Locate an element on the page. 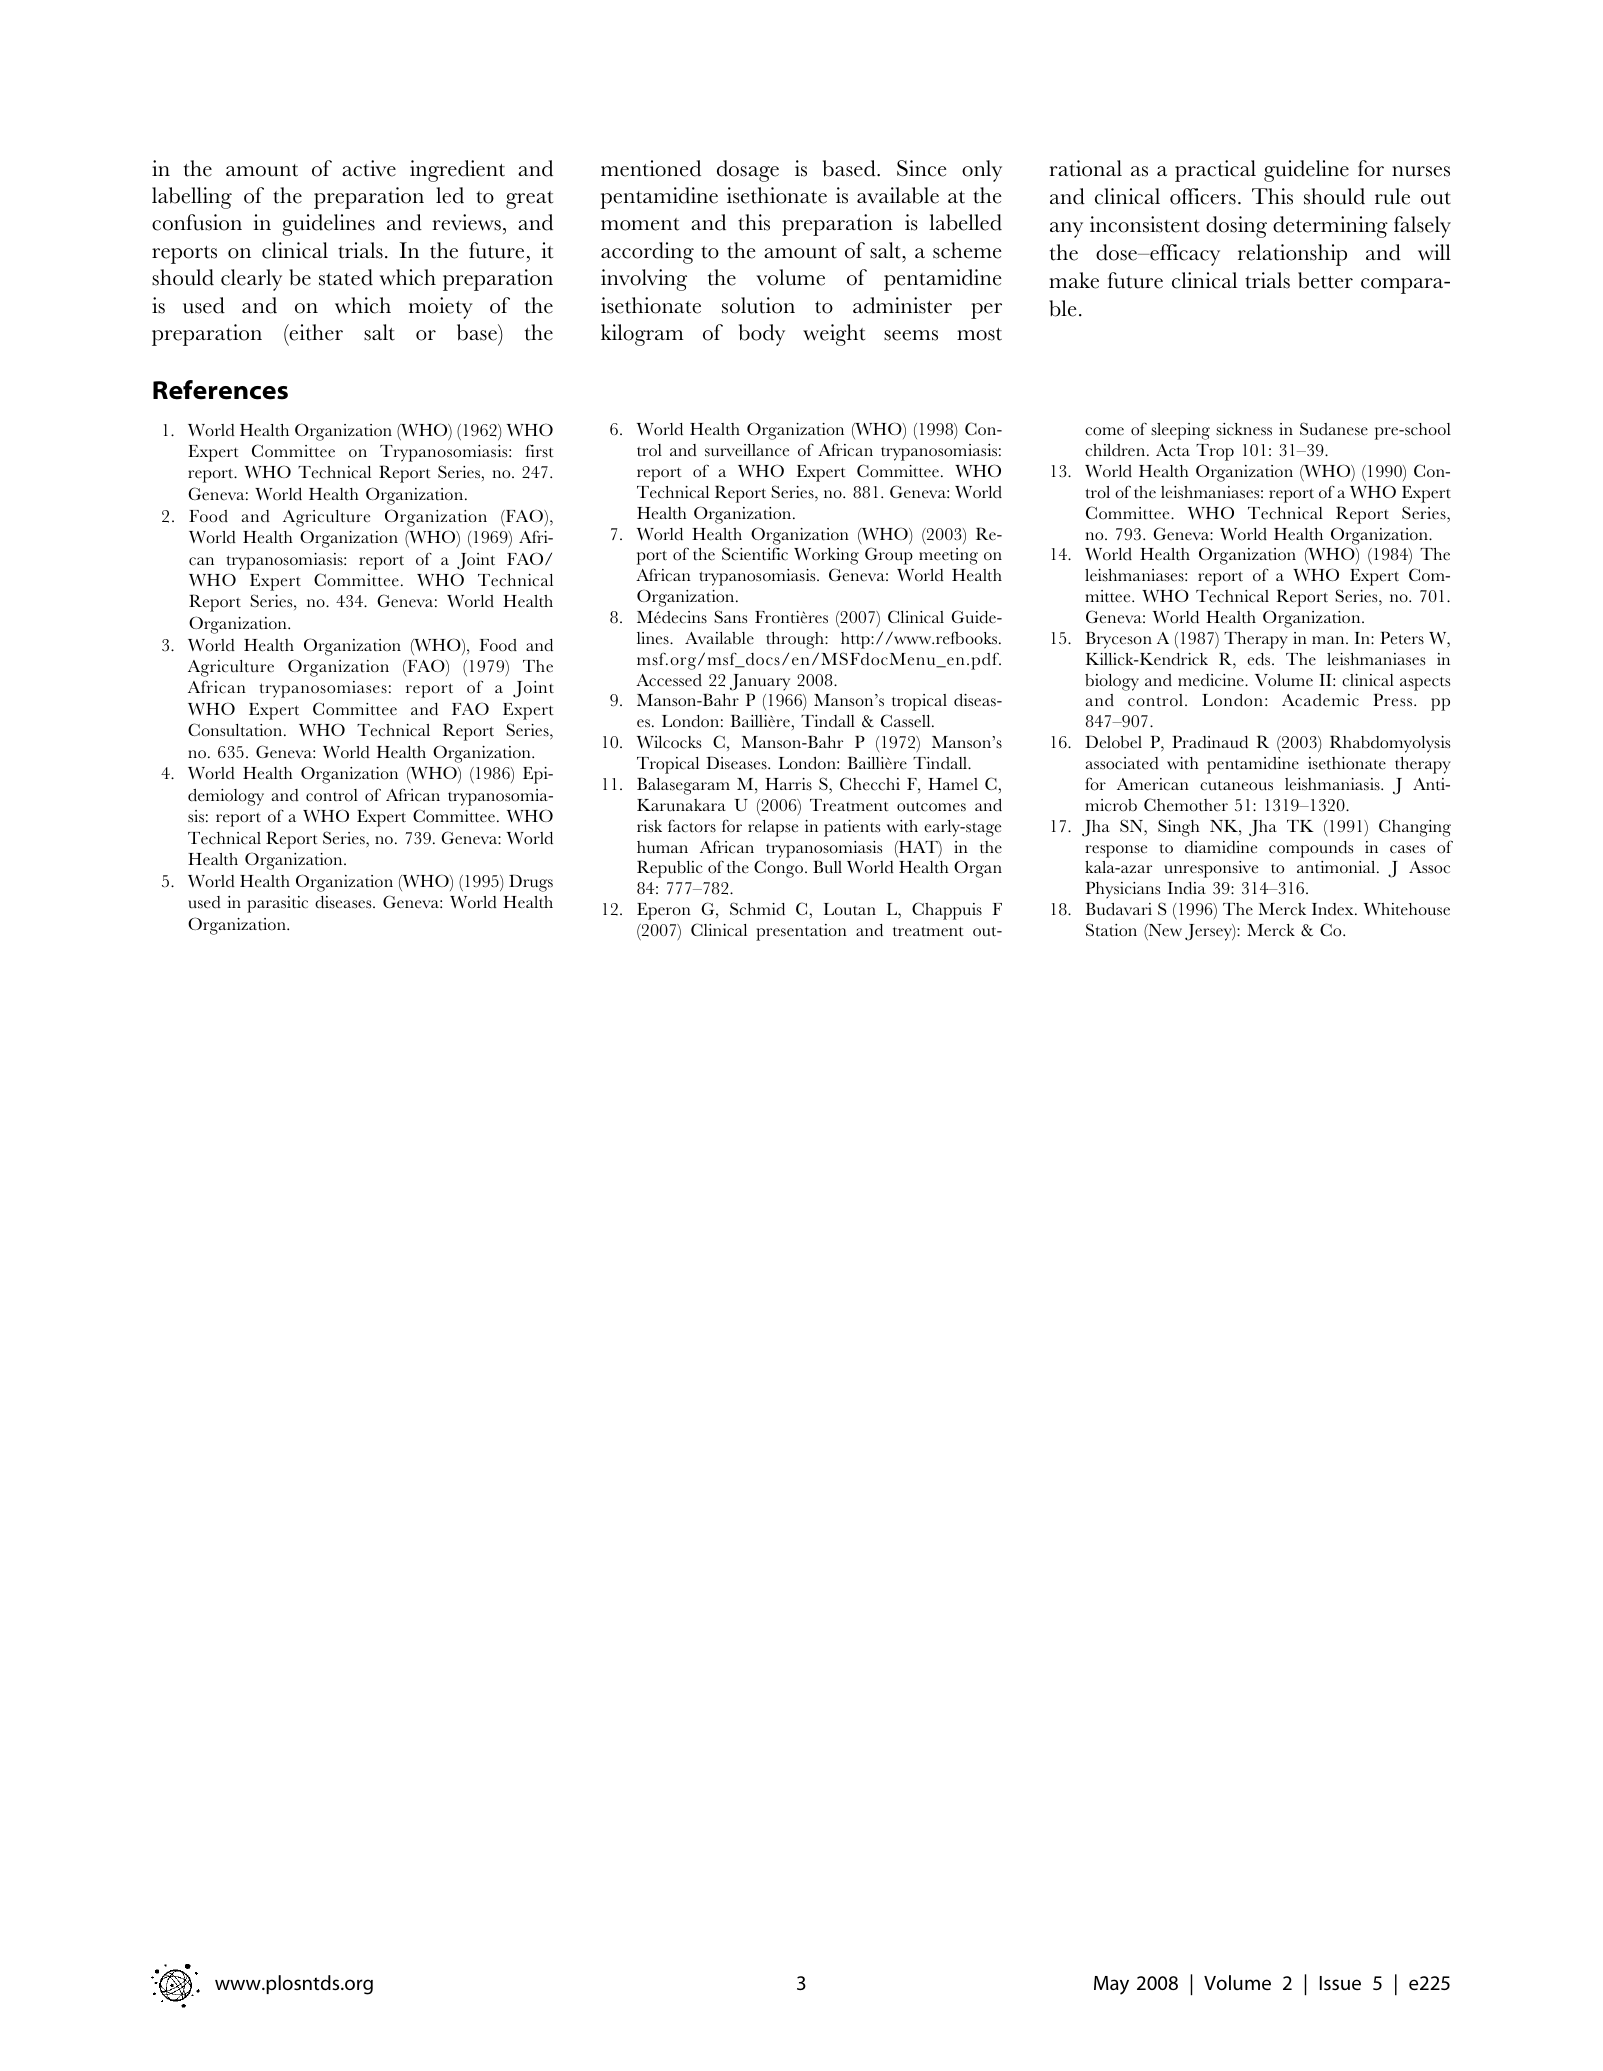 This image has width=1603, height=2071. Harris is located at coordinates (788, 784).
